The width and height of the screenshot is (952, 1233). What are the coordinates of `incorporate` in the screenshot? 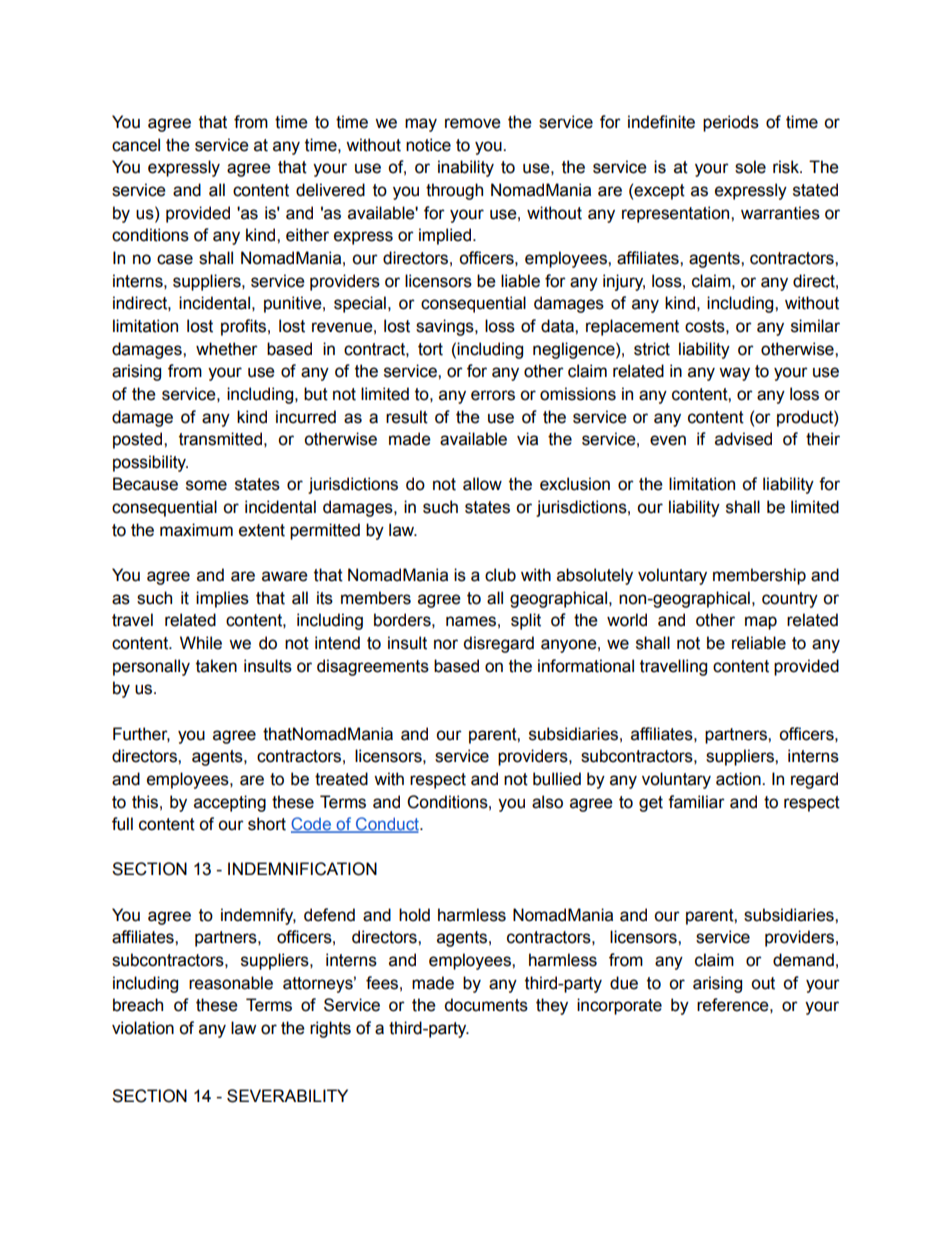 It's located at (619, 1006).
